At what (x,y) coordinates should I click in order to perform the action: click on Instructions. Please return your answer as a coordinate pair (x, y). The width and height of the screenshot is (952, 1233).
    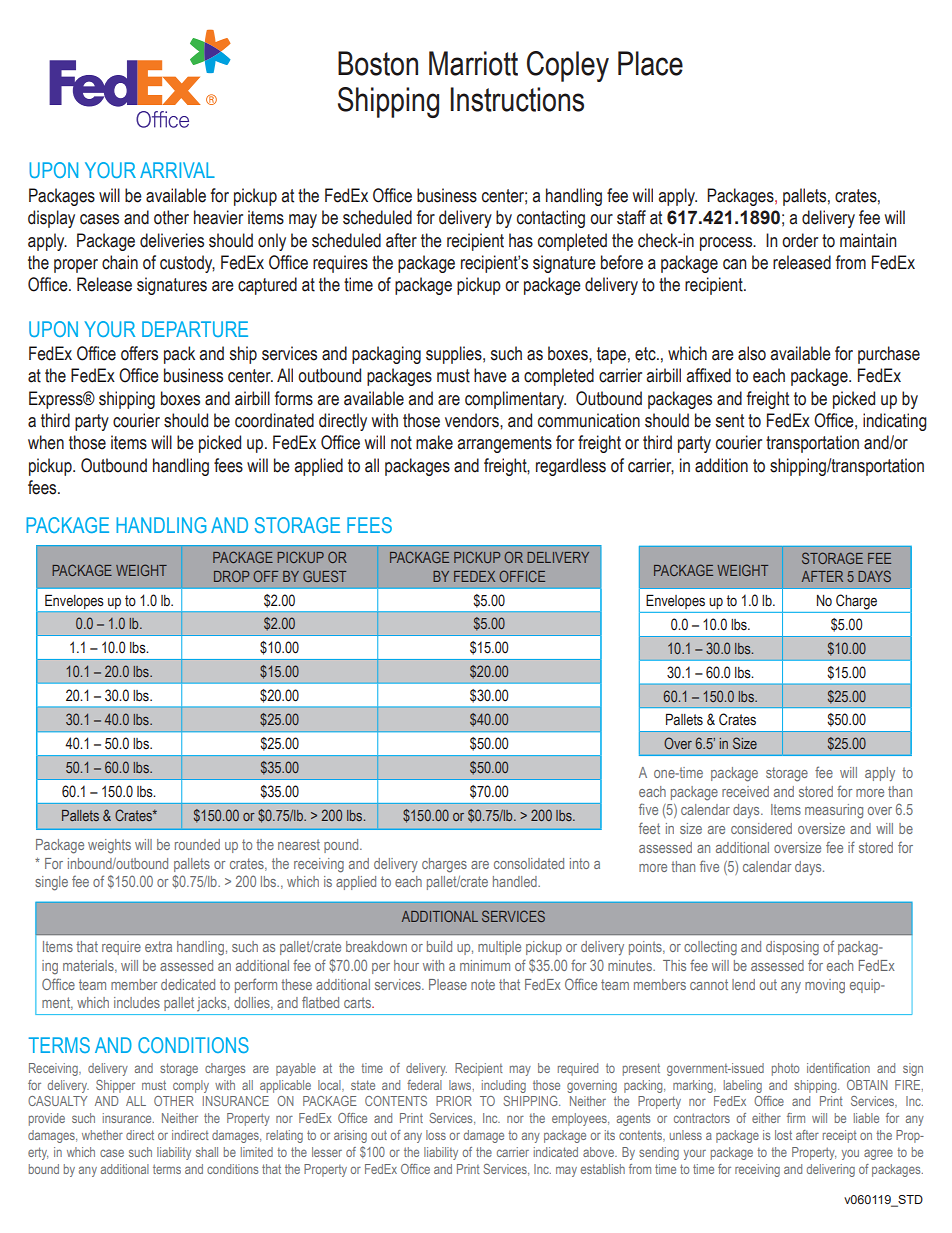
    Looking at the image, I should click on (517, 99).
